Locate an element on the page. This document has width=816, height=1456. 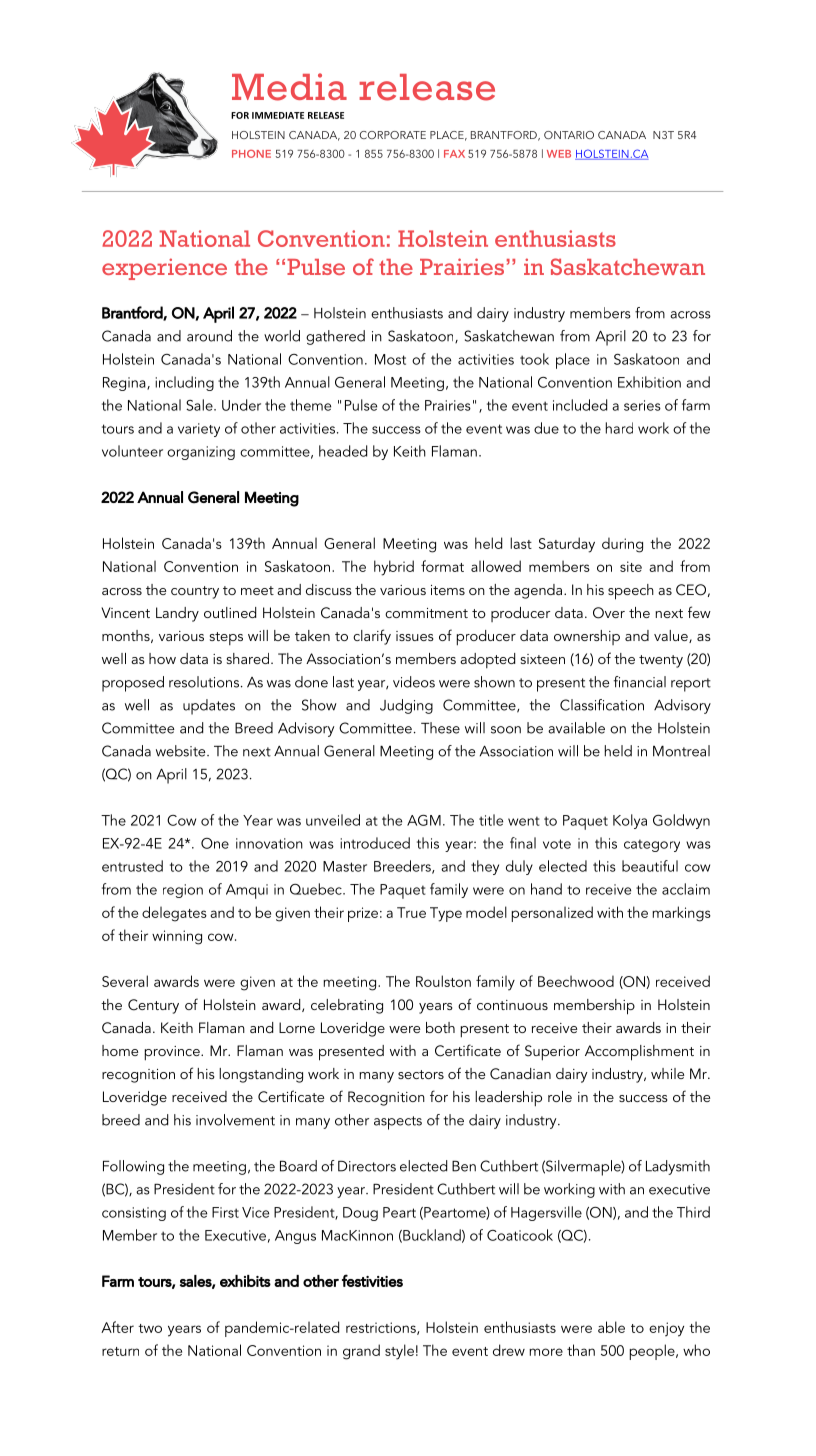
PHONE is located at coordinates (251, 154).
